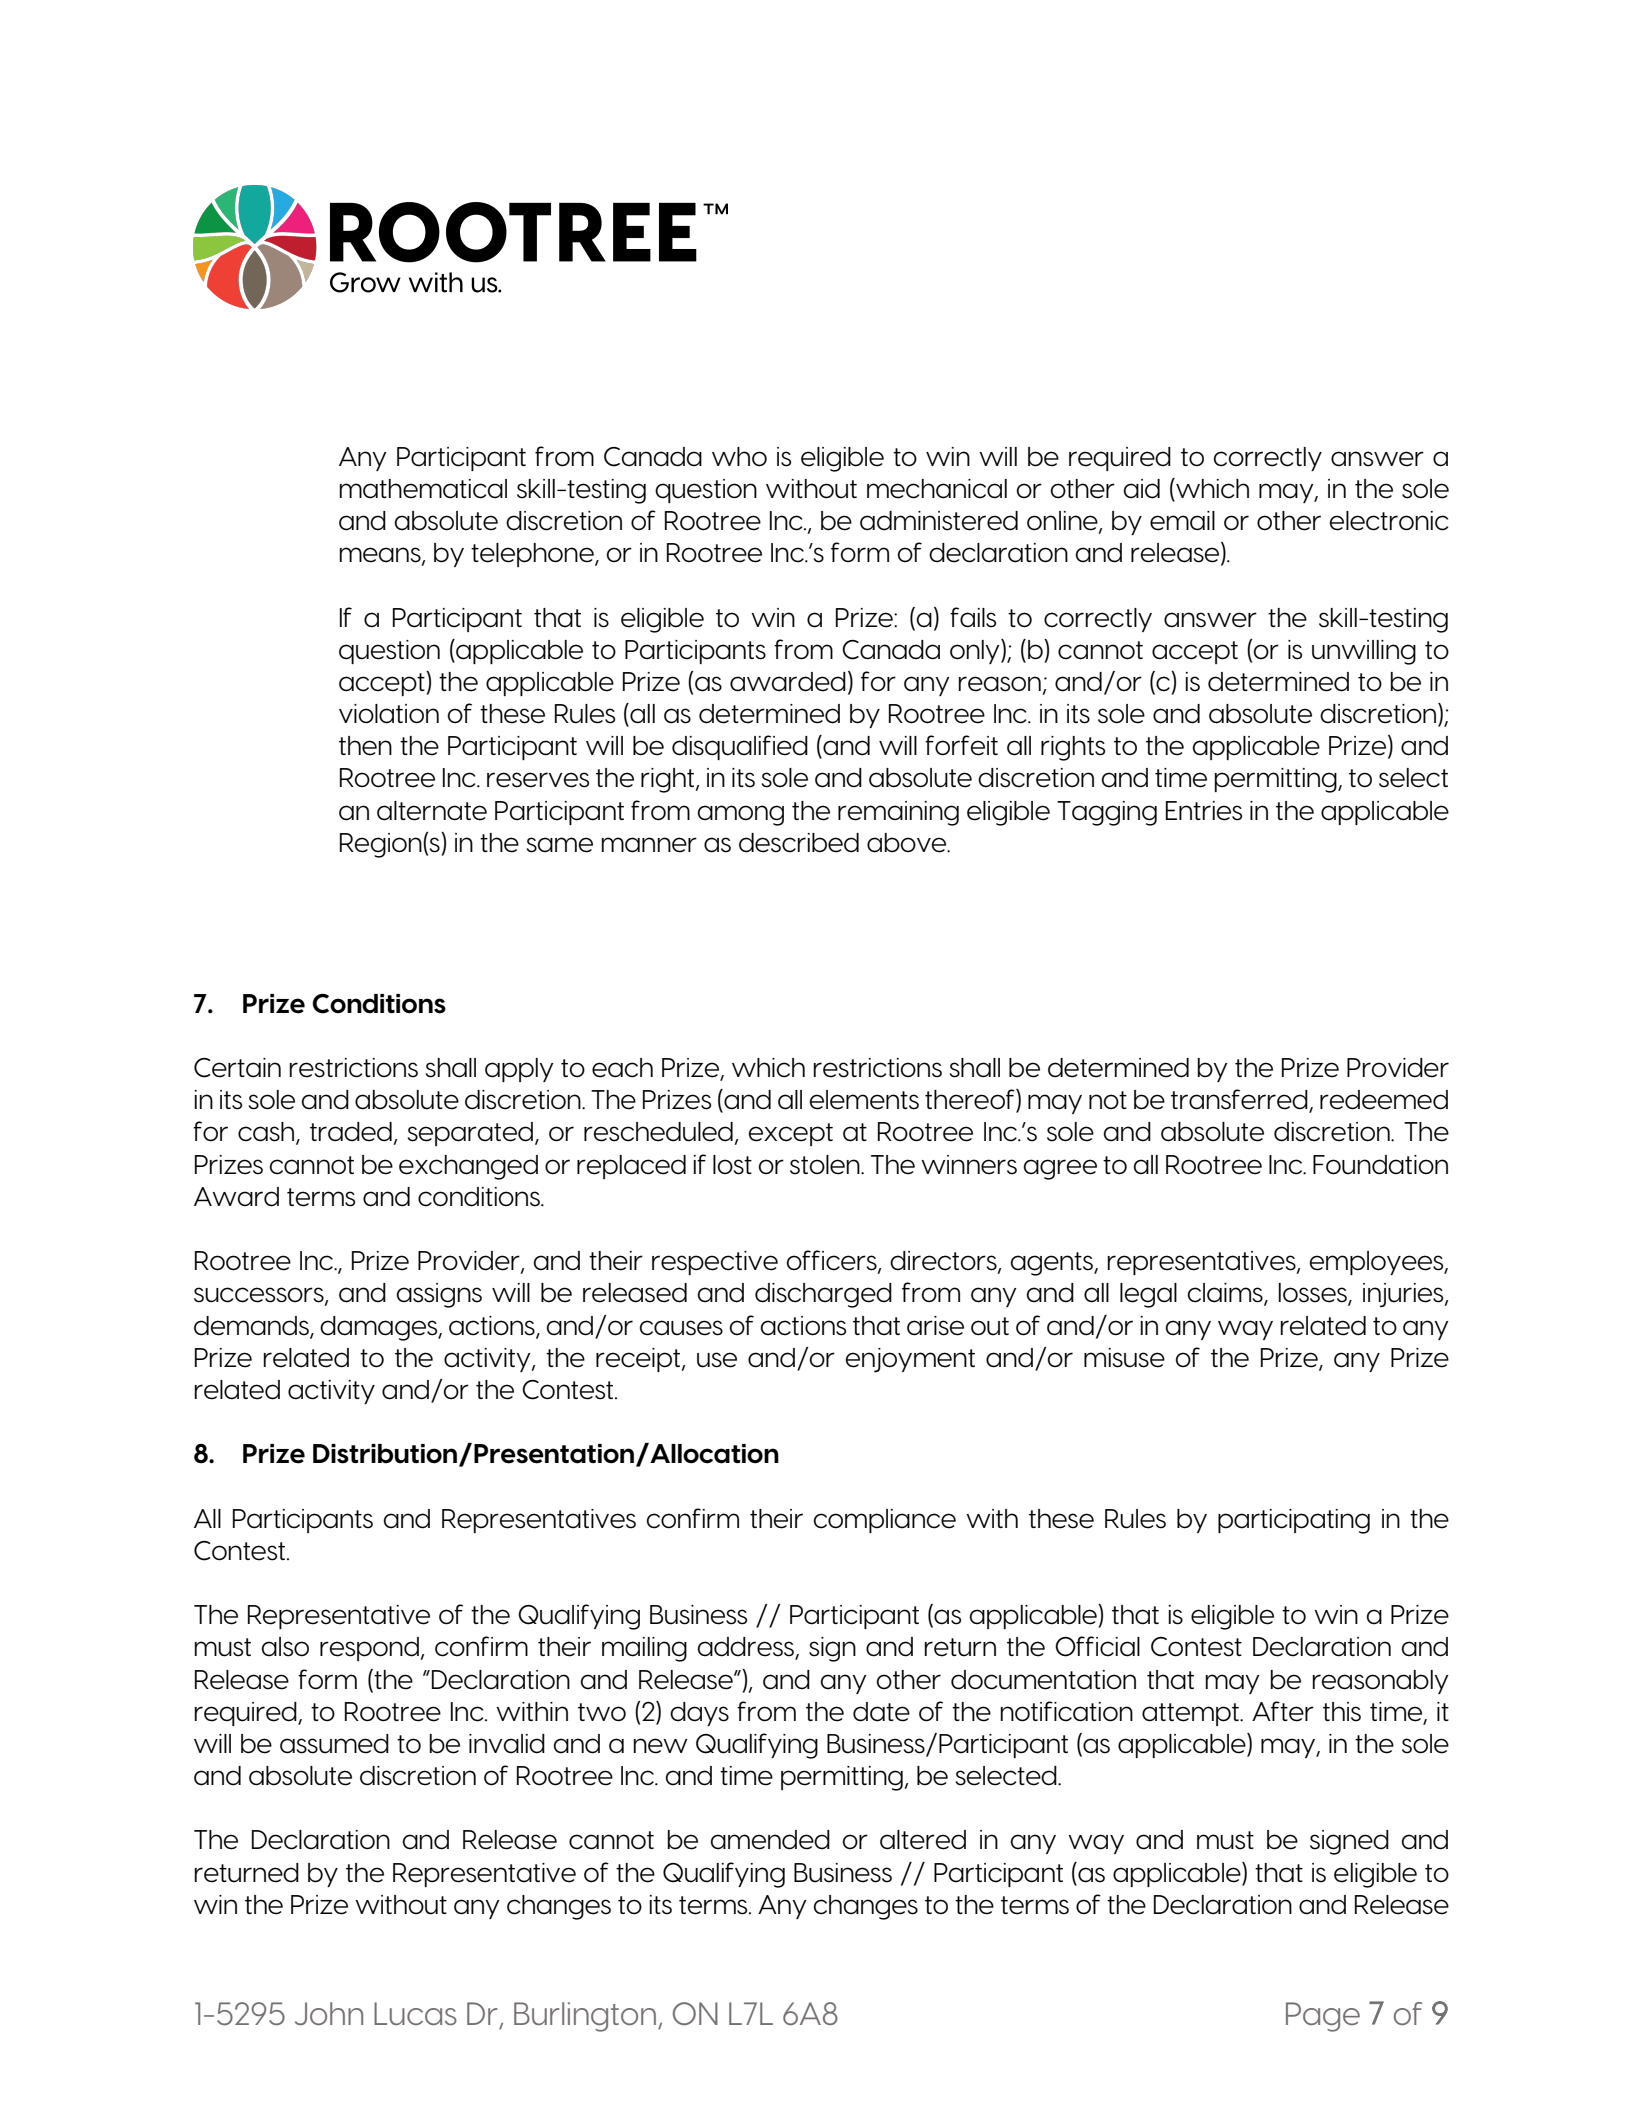  What do you see at coordinates (1323, 2017) in the page?
I see `Page` at bounding box center [1323, 2017].
